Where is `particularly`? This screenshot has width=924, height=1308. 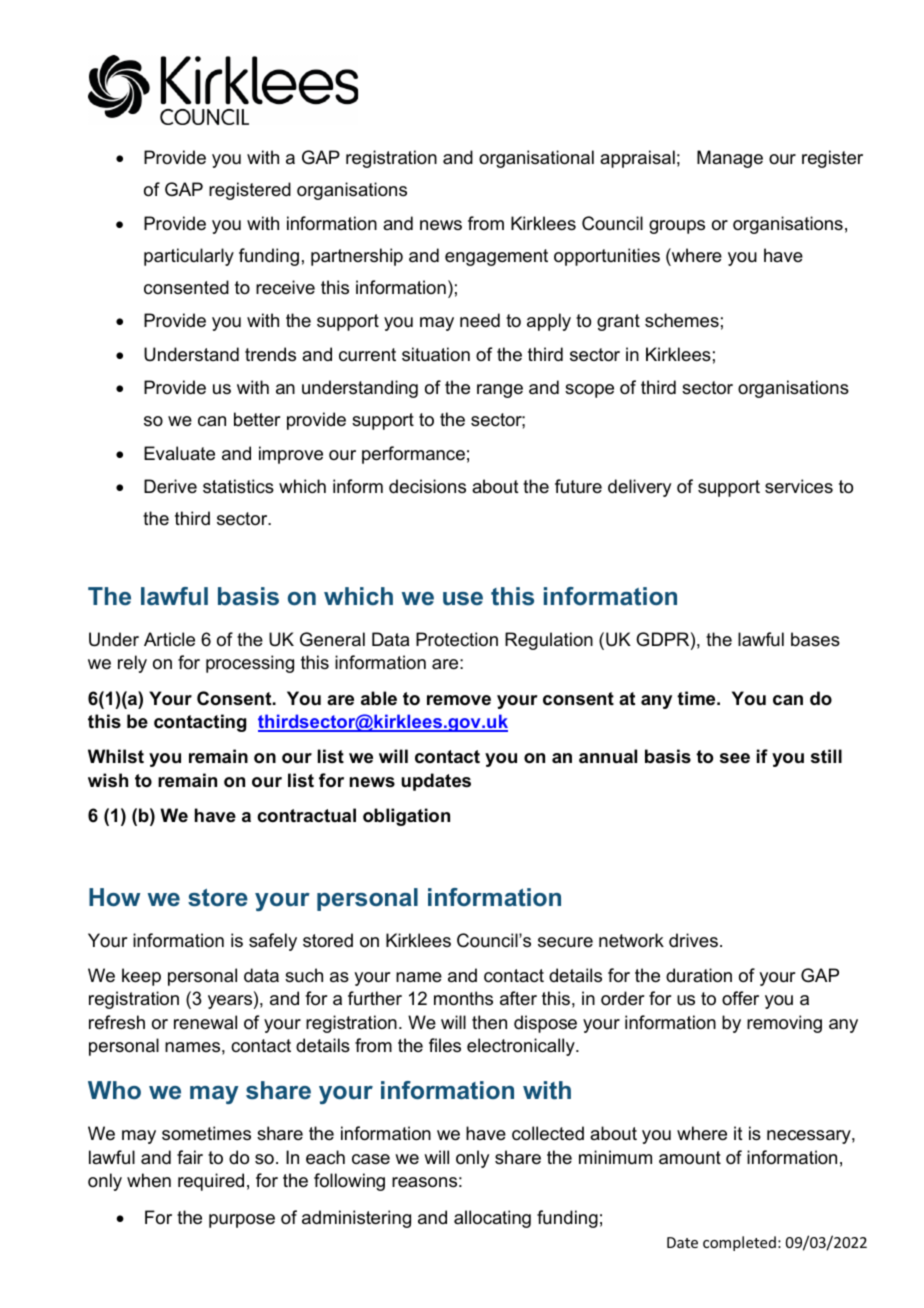 particularly is located at coordinates (189, 257).
